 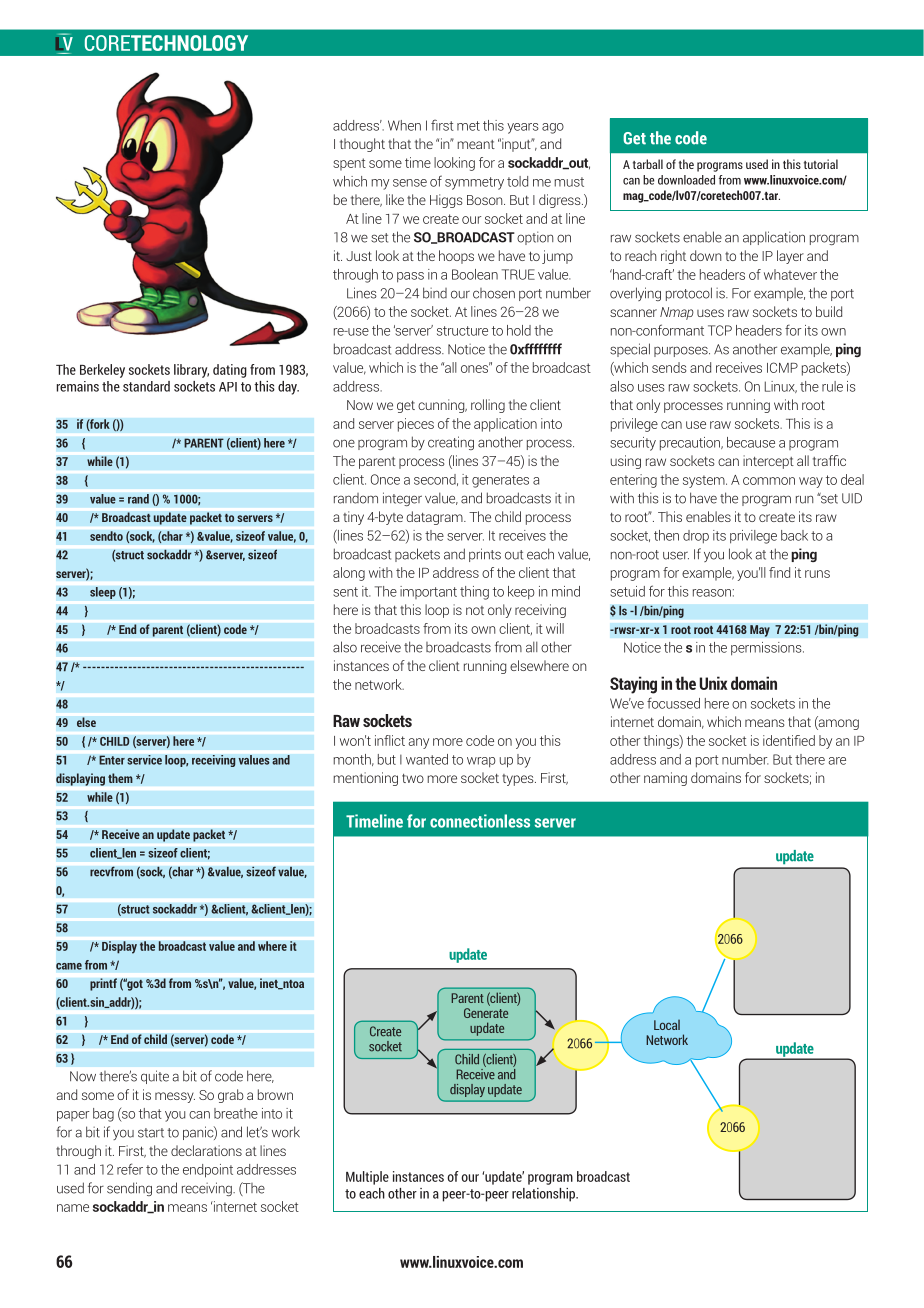 I want to click on cunning, so click(x=442, y=406).
